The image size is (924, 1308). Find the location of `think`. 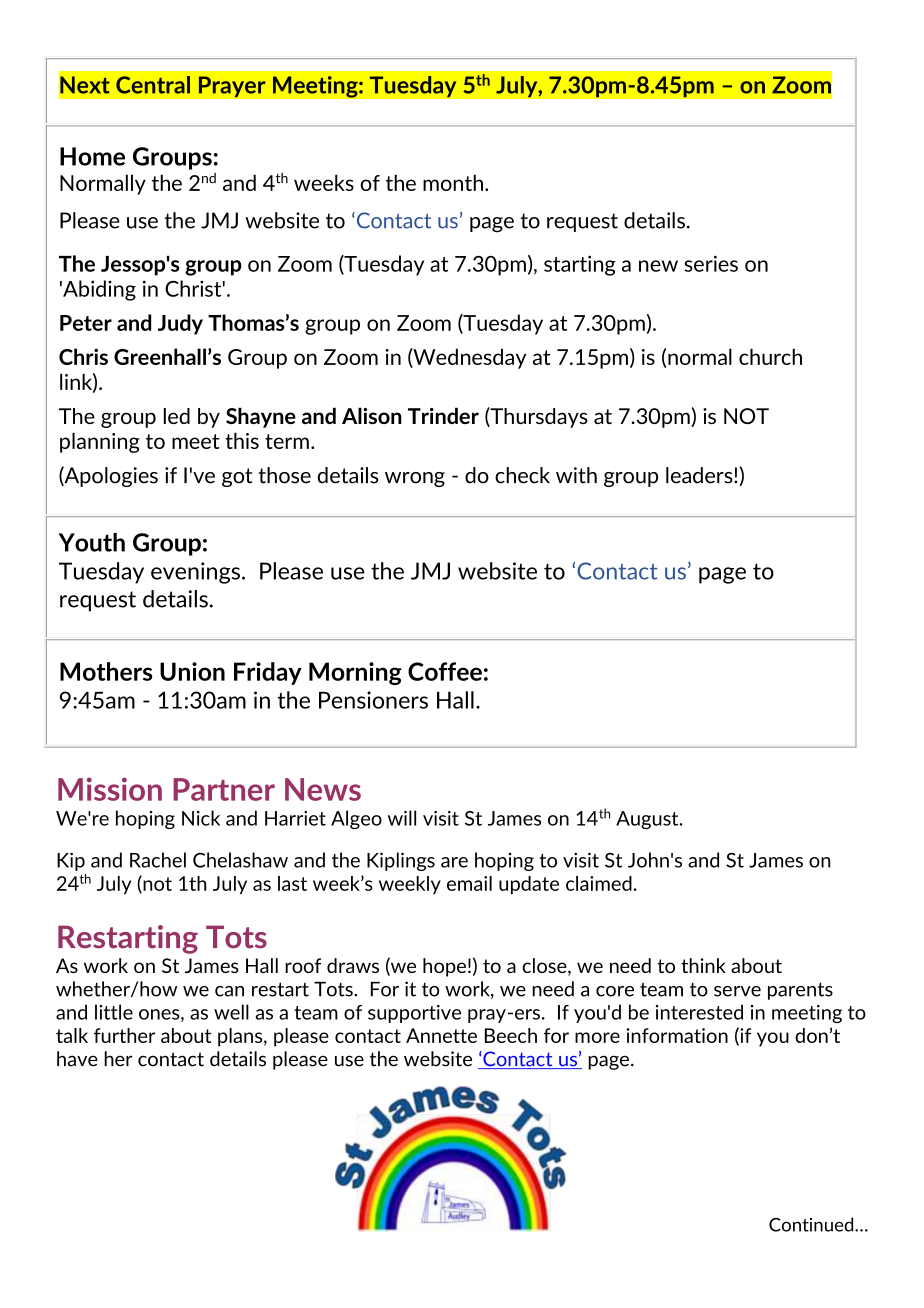

think is located at coordinates (703, 965).
